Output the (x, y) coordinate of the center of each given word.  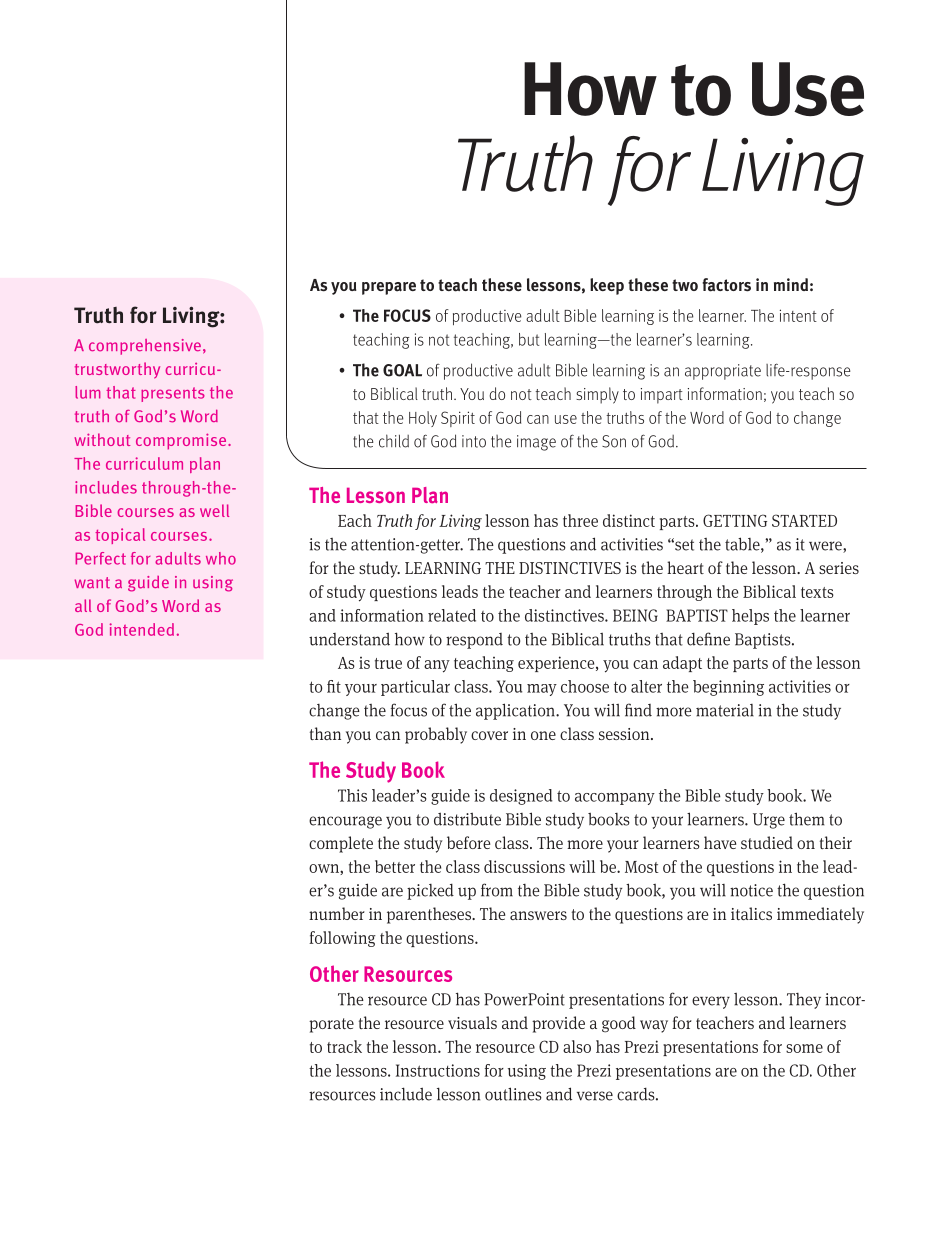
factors (726, 285)
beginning (728, 688)
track (344, 1046)
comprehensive (145, 347)
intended (142, 629)
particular (415, 688)
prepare (389, 288)
